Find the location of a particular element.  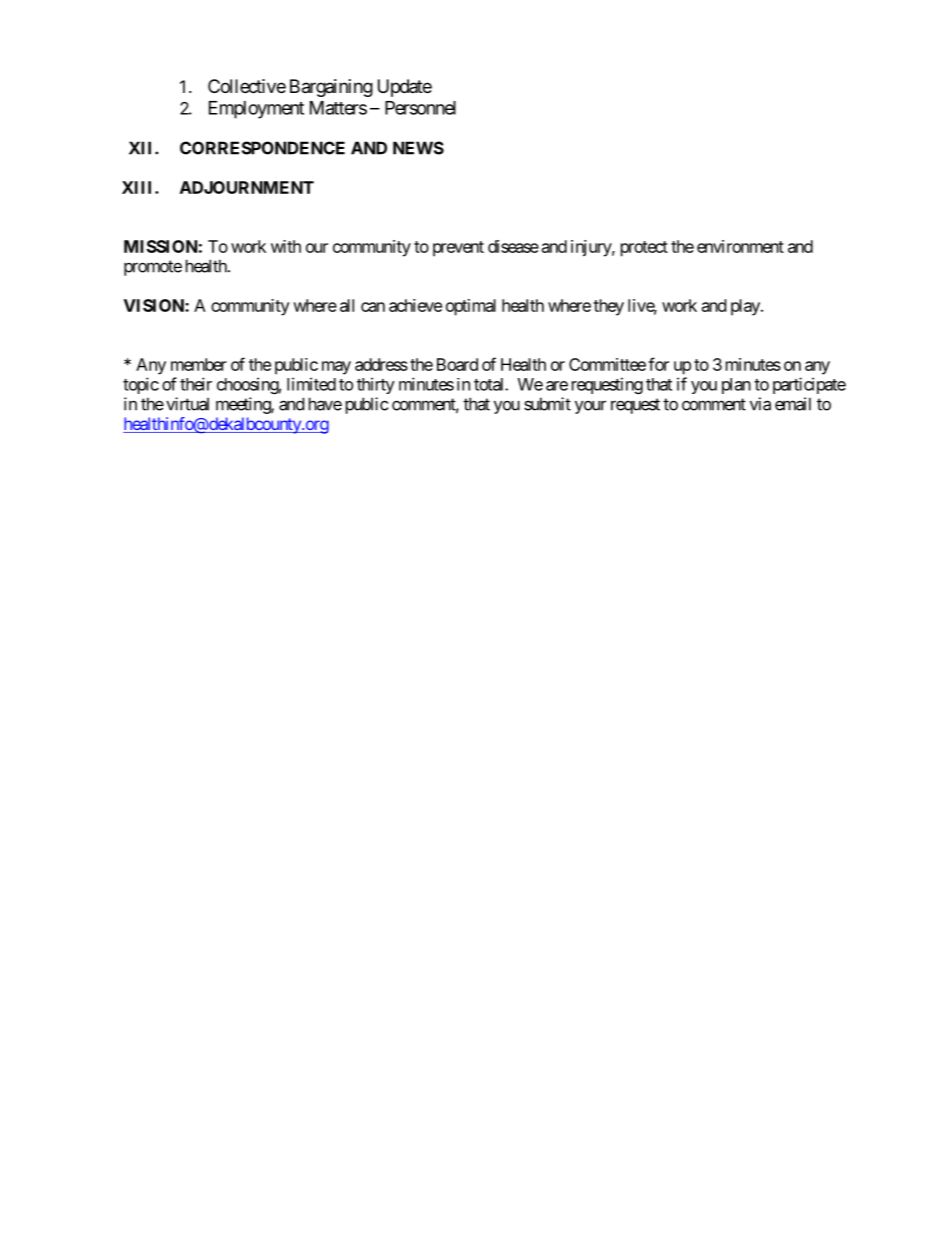

via is located at coordinates (760, 404).
